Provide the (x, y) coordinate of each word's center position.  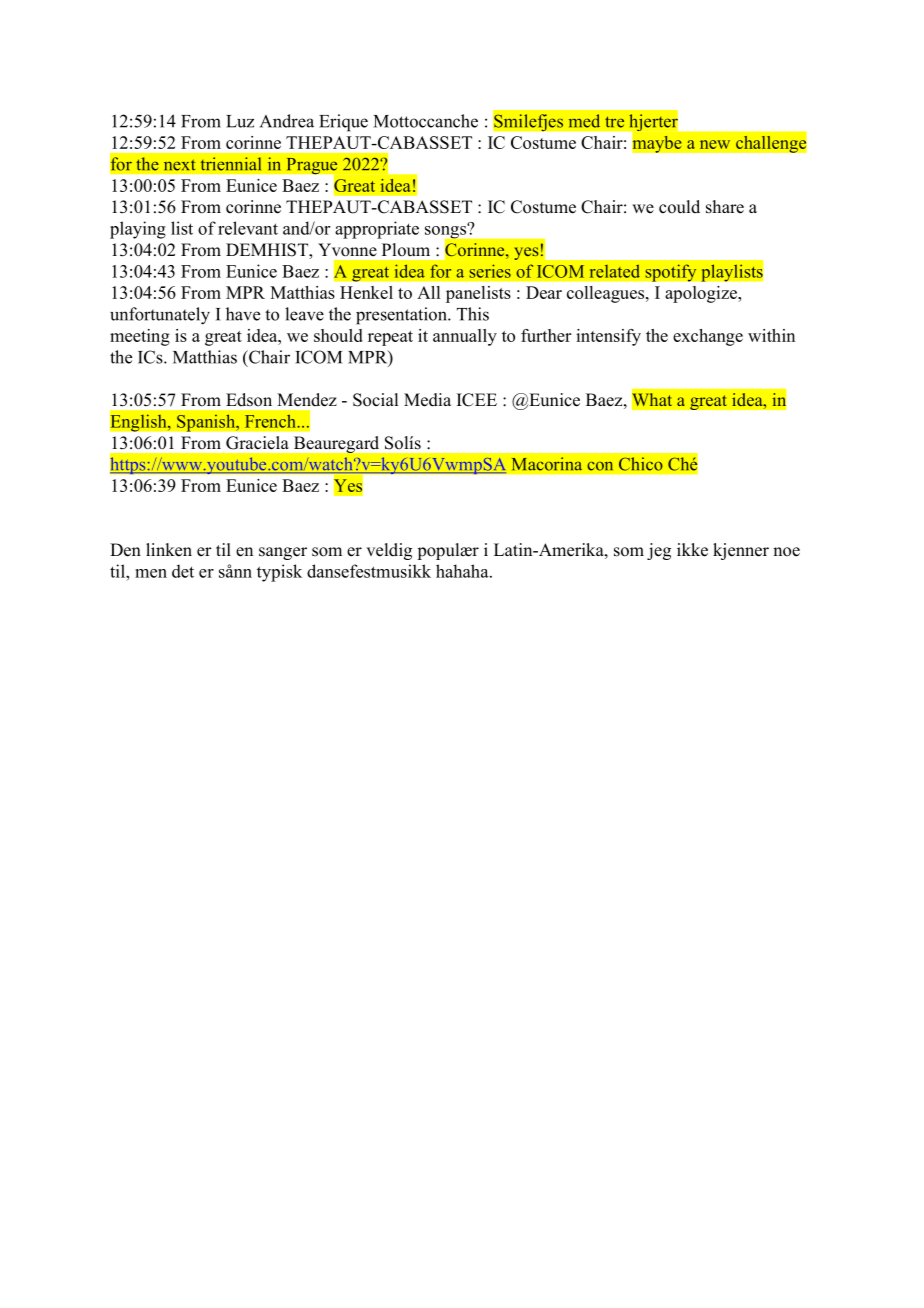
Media (427, 400)
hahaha (463, 571)
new (715, 144)
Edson (249, 400)
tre (614, 122)
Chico (641, 464)
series (490, 271)
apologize (702, 294)
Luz (240, 121)
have (243, 314)
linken (169, 550)
